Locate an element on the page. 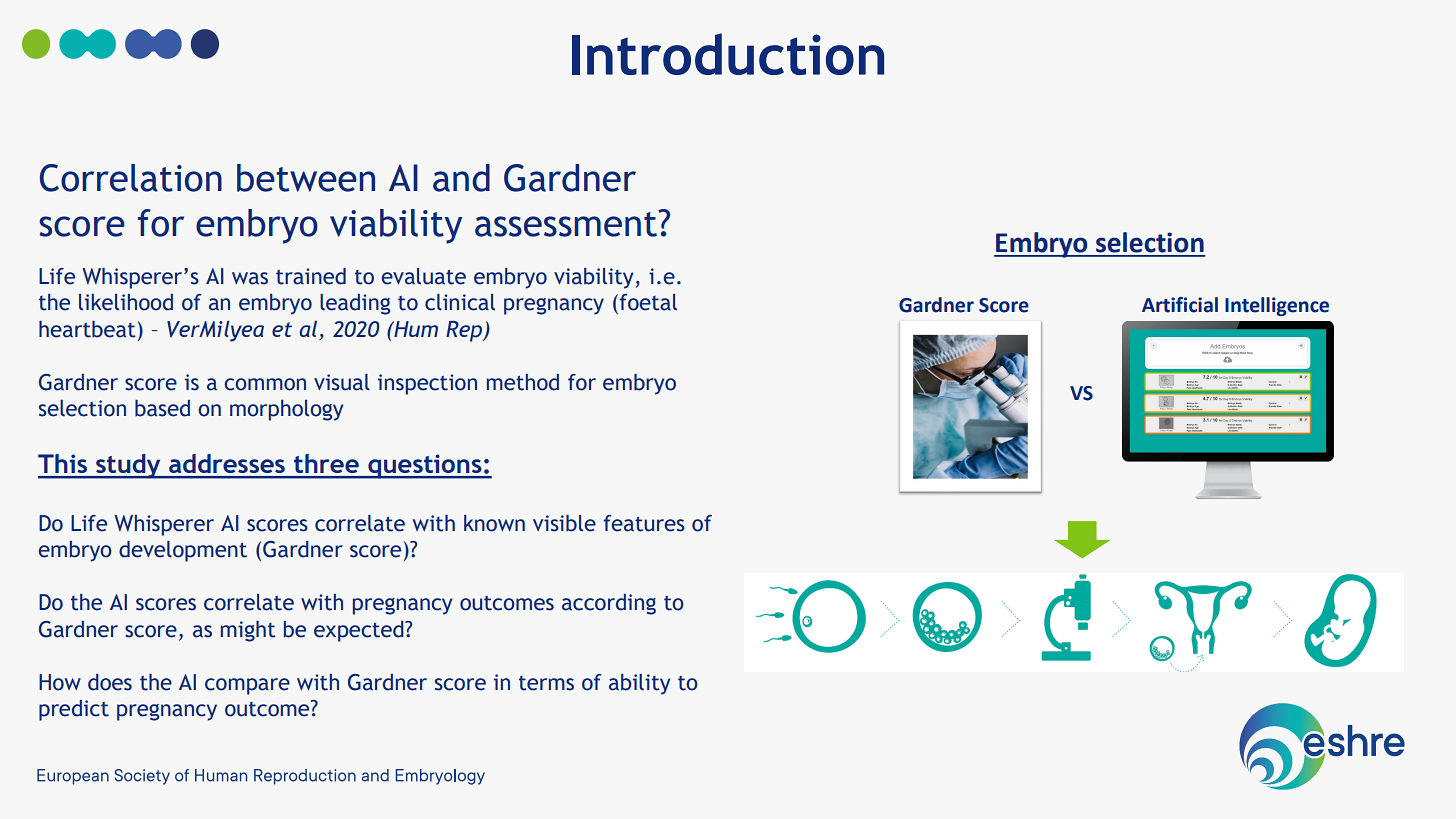 This document has width=1456, height=819. Correlation is located at coordinates (131, 178).
